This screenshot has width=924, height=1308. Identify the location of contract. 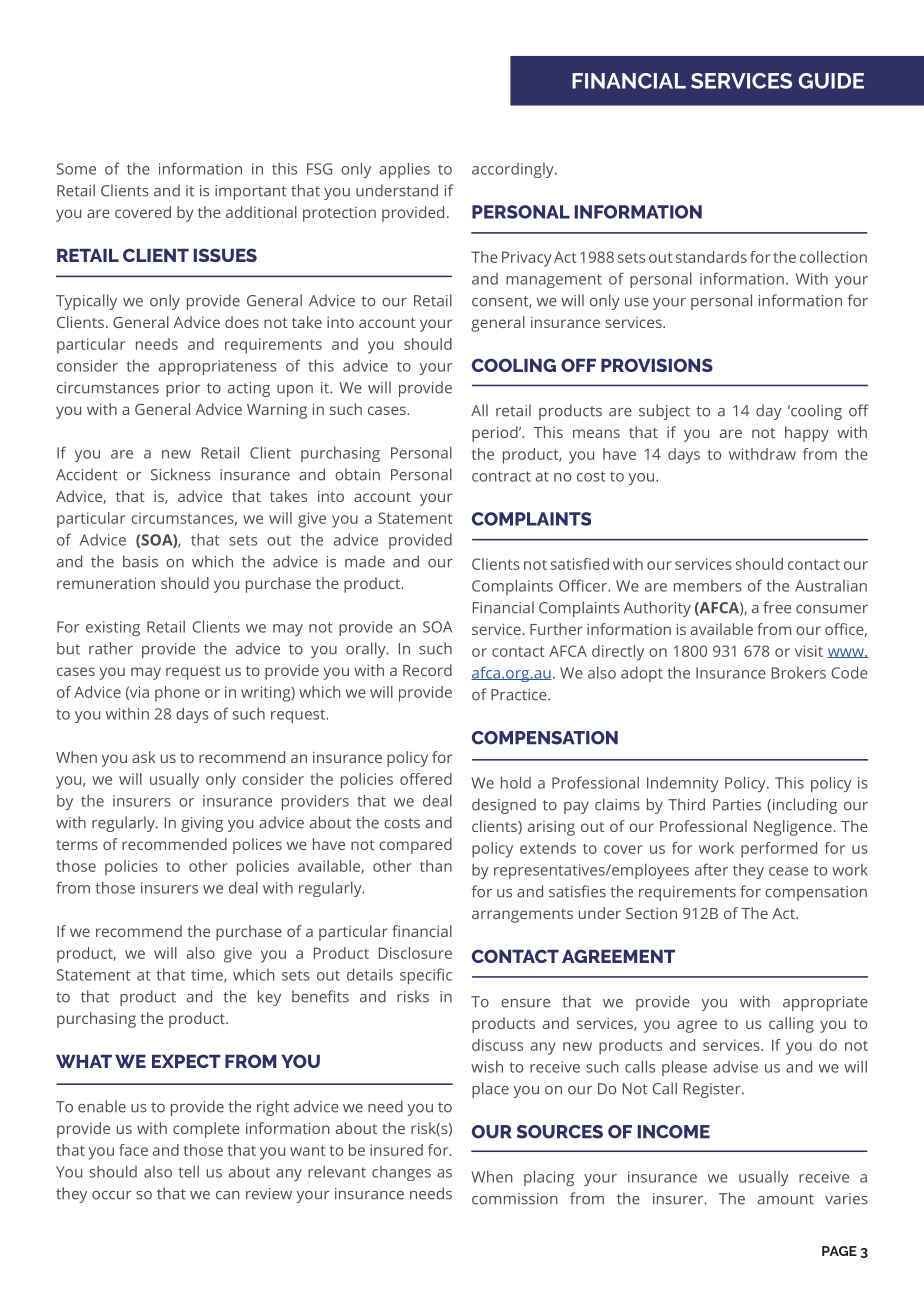
(501, 476).
